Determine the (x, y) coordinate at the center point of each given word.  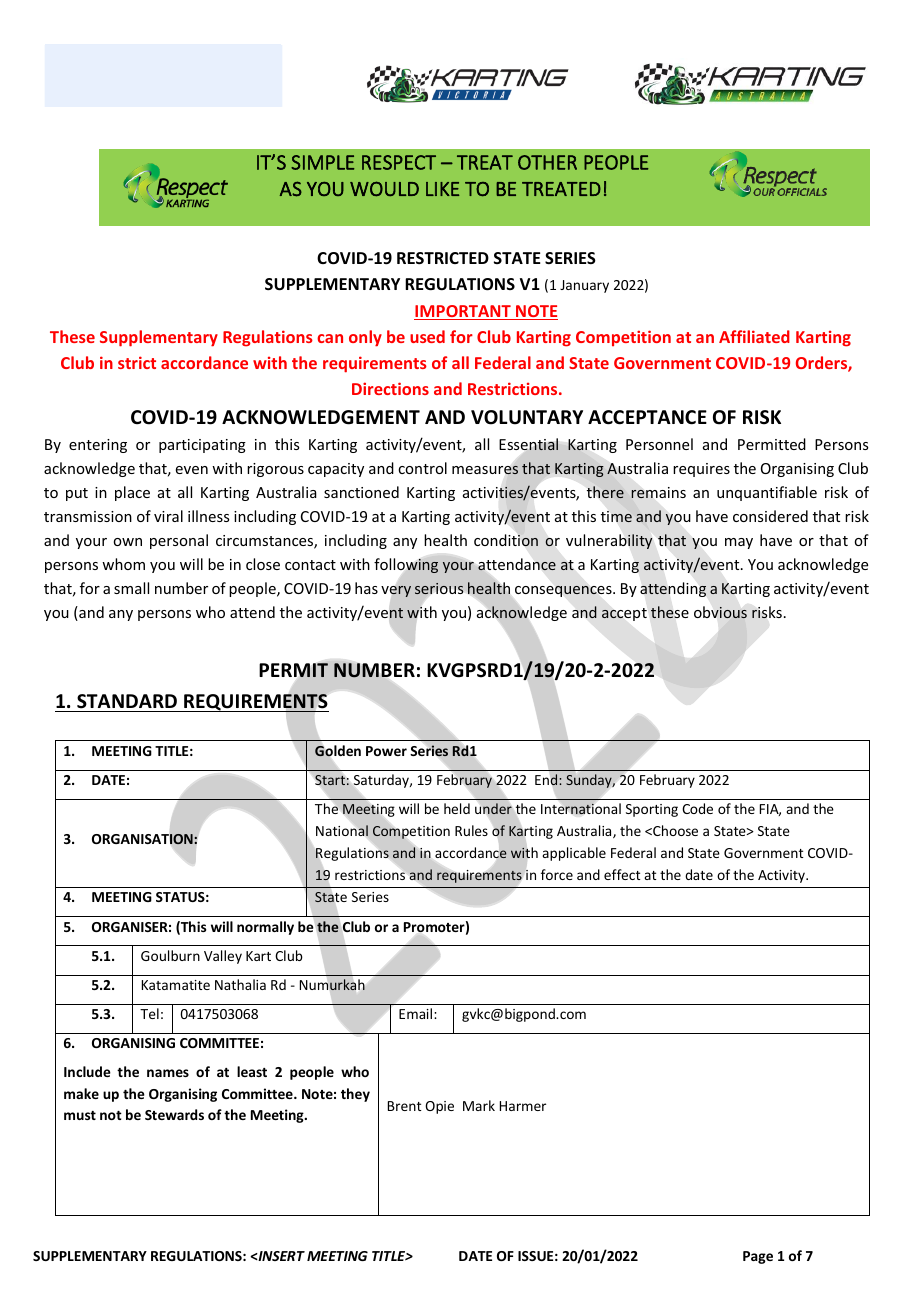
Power (386, 751)
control (422, 468)
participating (202, 446)
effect (622, 874)
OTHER (547, 162)
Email (417, 1013)
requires (701, 470)
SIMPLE (322, 162)
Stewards (174, 1114)
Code (697, 808)
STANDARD (127, 701)
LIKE (442, 189)
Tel (149, 1013)
